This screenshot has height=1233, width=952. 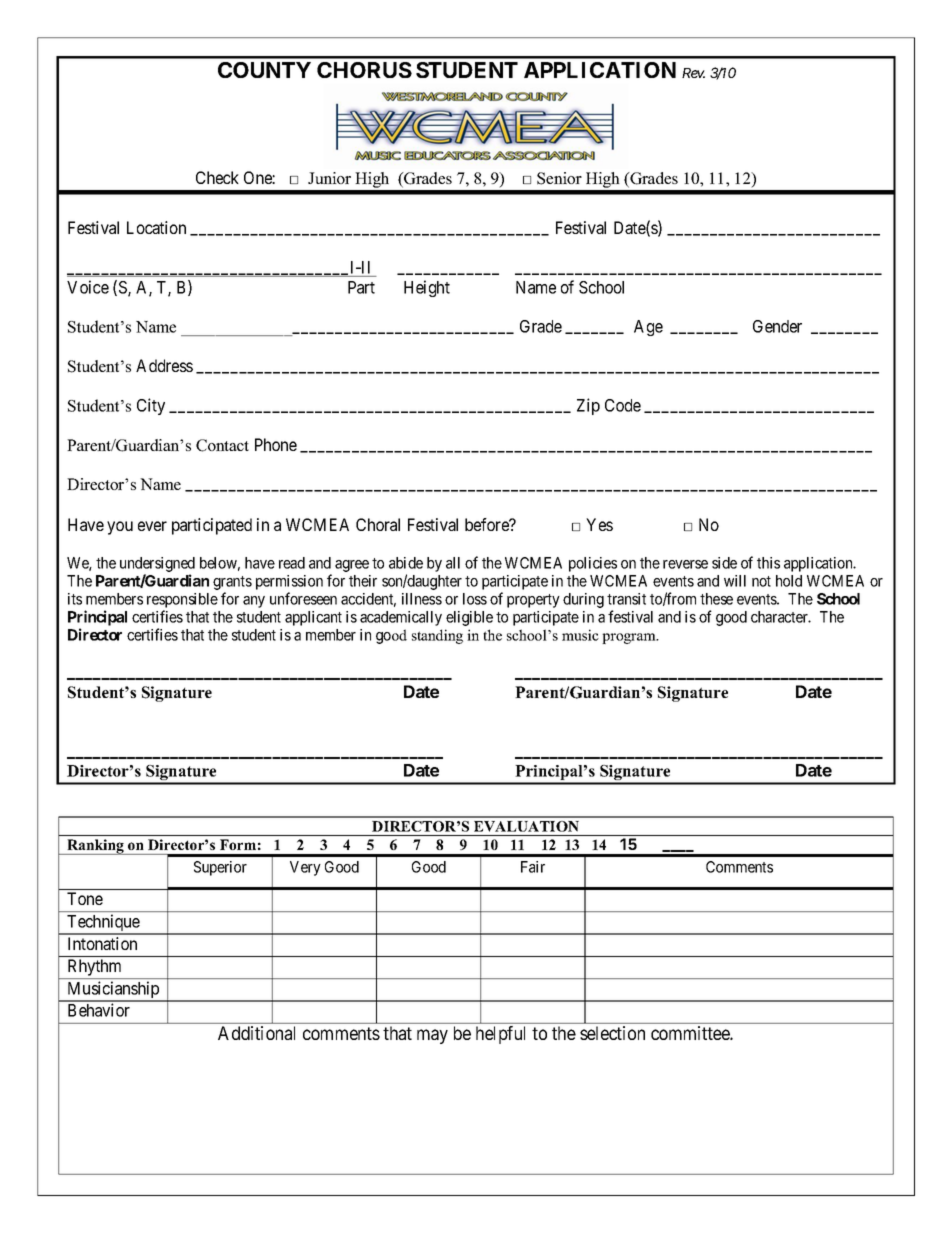 What do you see at coordinates (264, 70) in the screenshot?
I see `COUNTY` at bounding box center [264, 70].
